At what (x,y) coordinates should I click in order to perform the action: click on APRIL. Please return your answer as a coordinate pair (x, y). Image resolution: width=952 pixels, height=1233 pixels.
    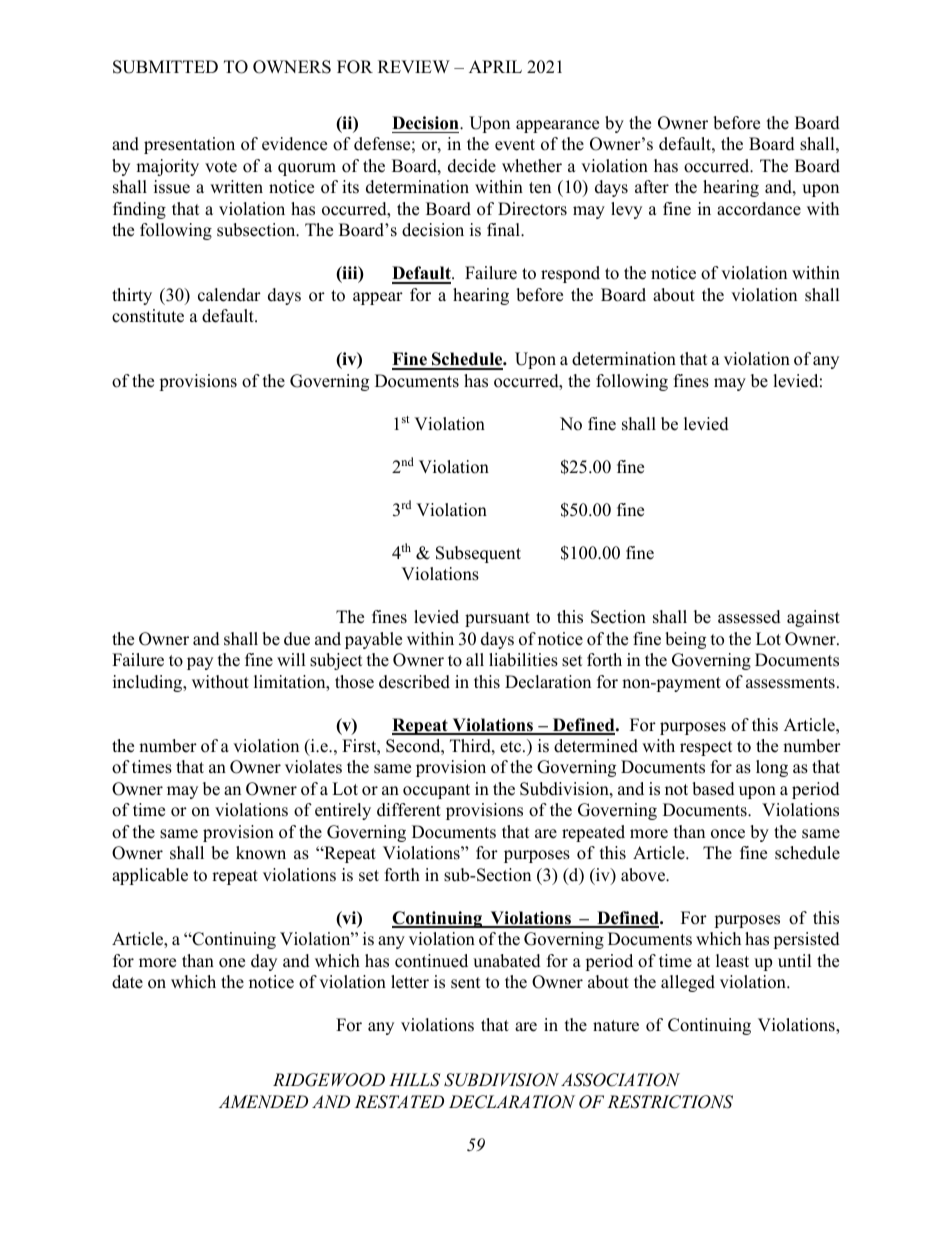
    Looking at the image, I should click on (495, 66).
